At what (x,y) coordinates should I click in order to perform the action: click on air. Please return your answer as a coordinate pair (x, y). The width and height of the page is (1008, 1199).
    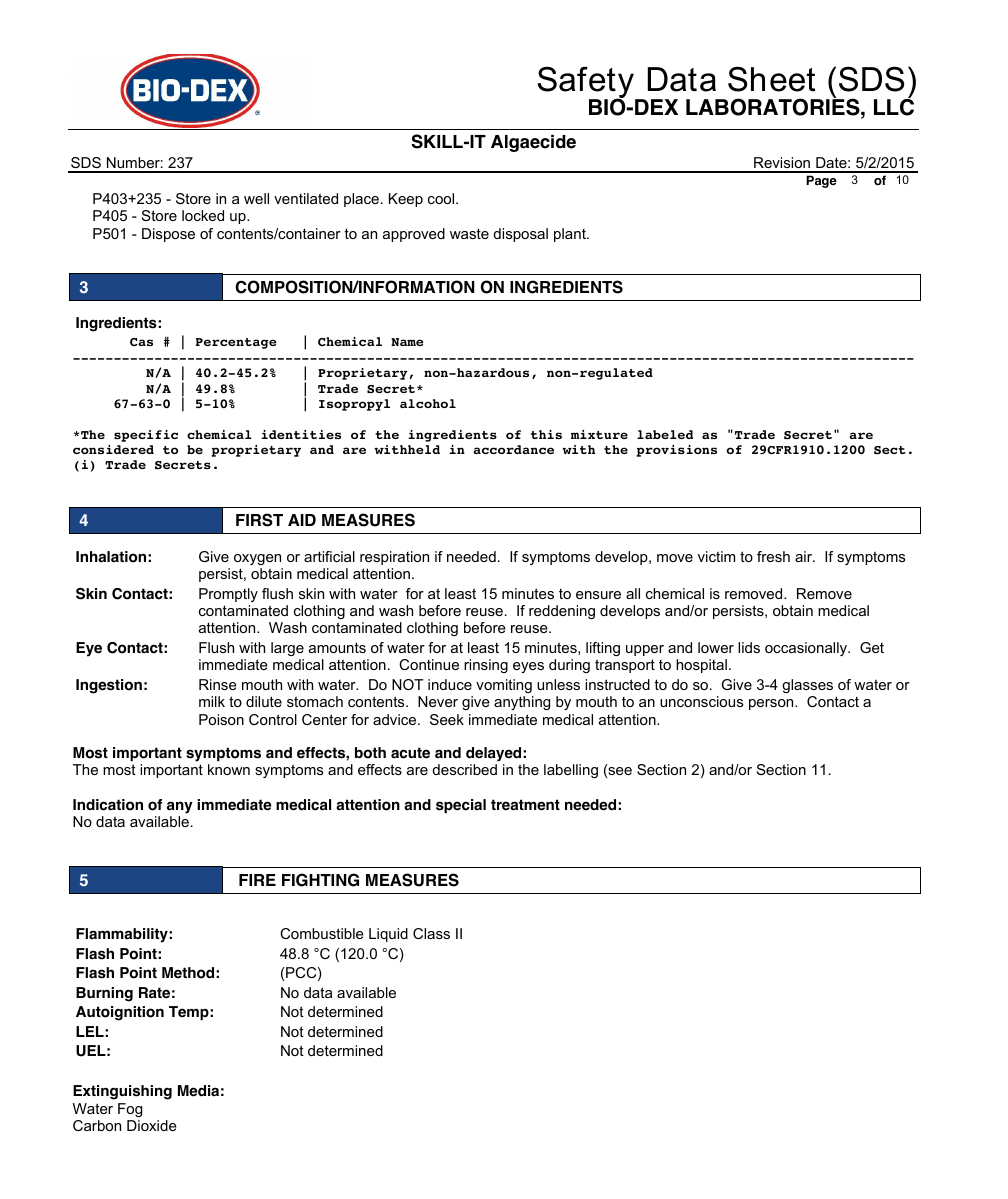
    Looking at the image, I should click on (805, 556).
